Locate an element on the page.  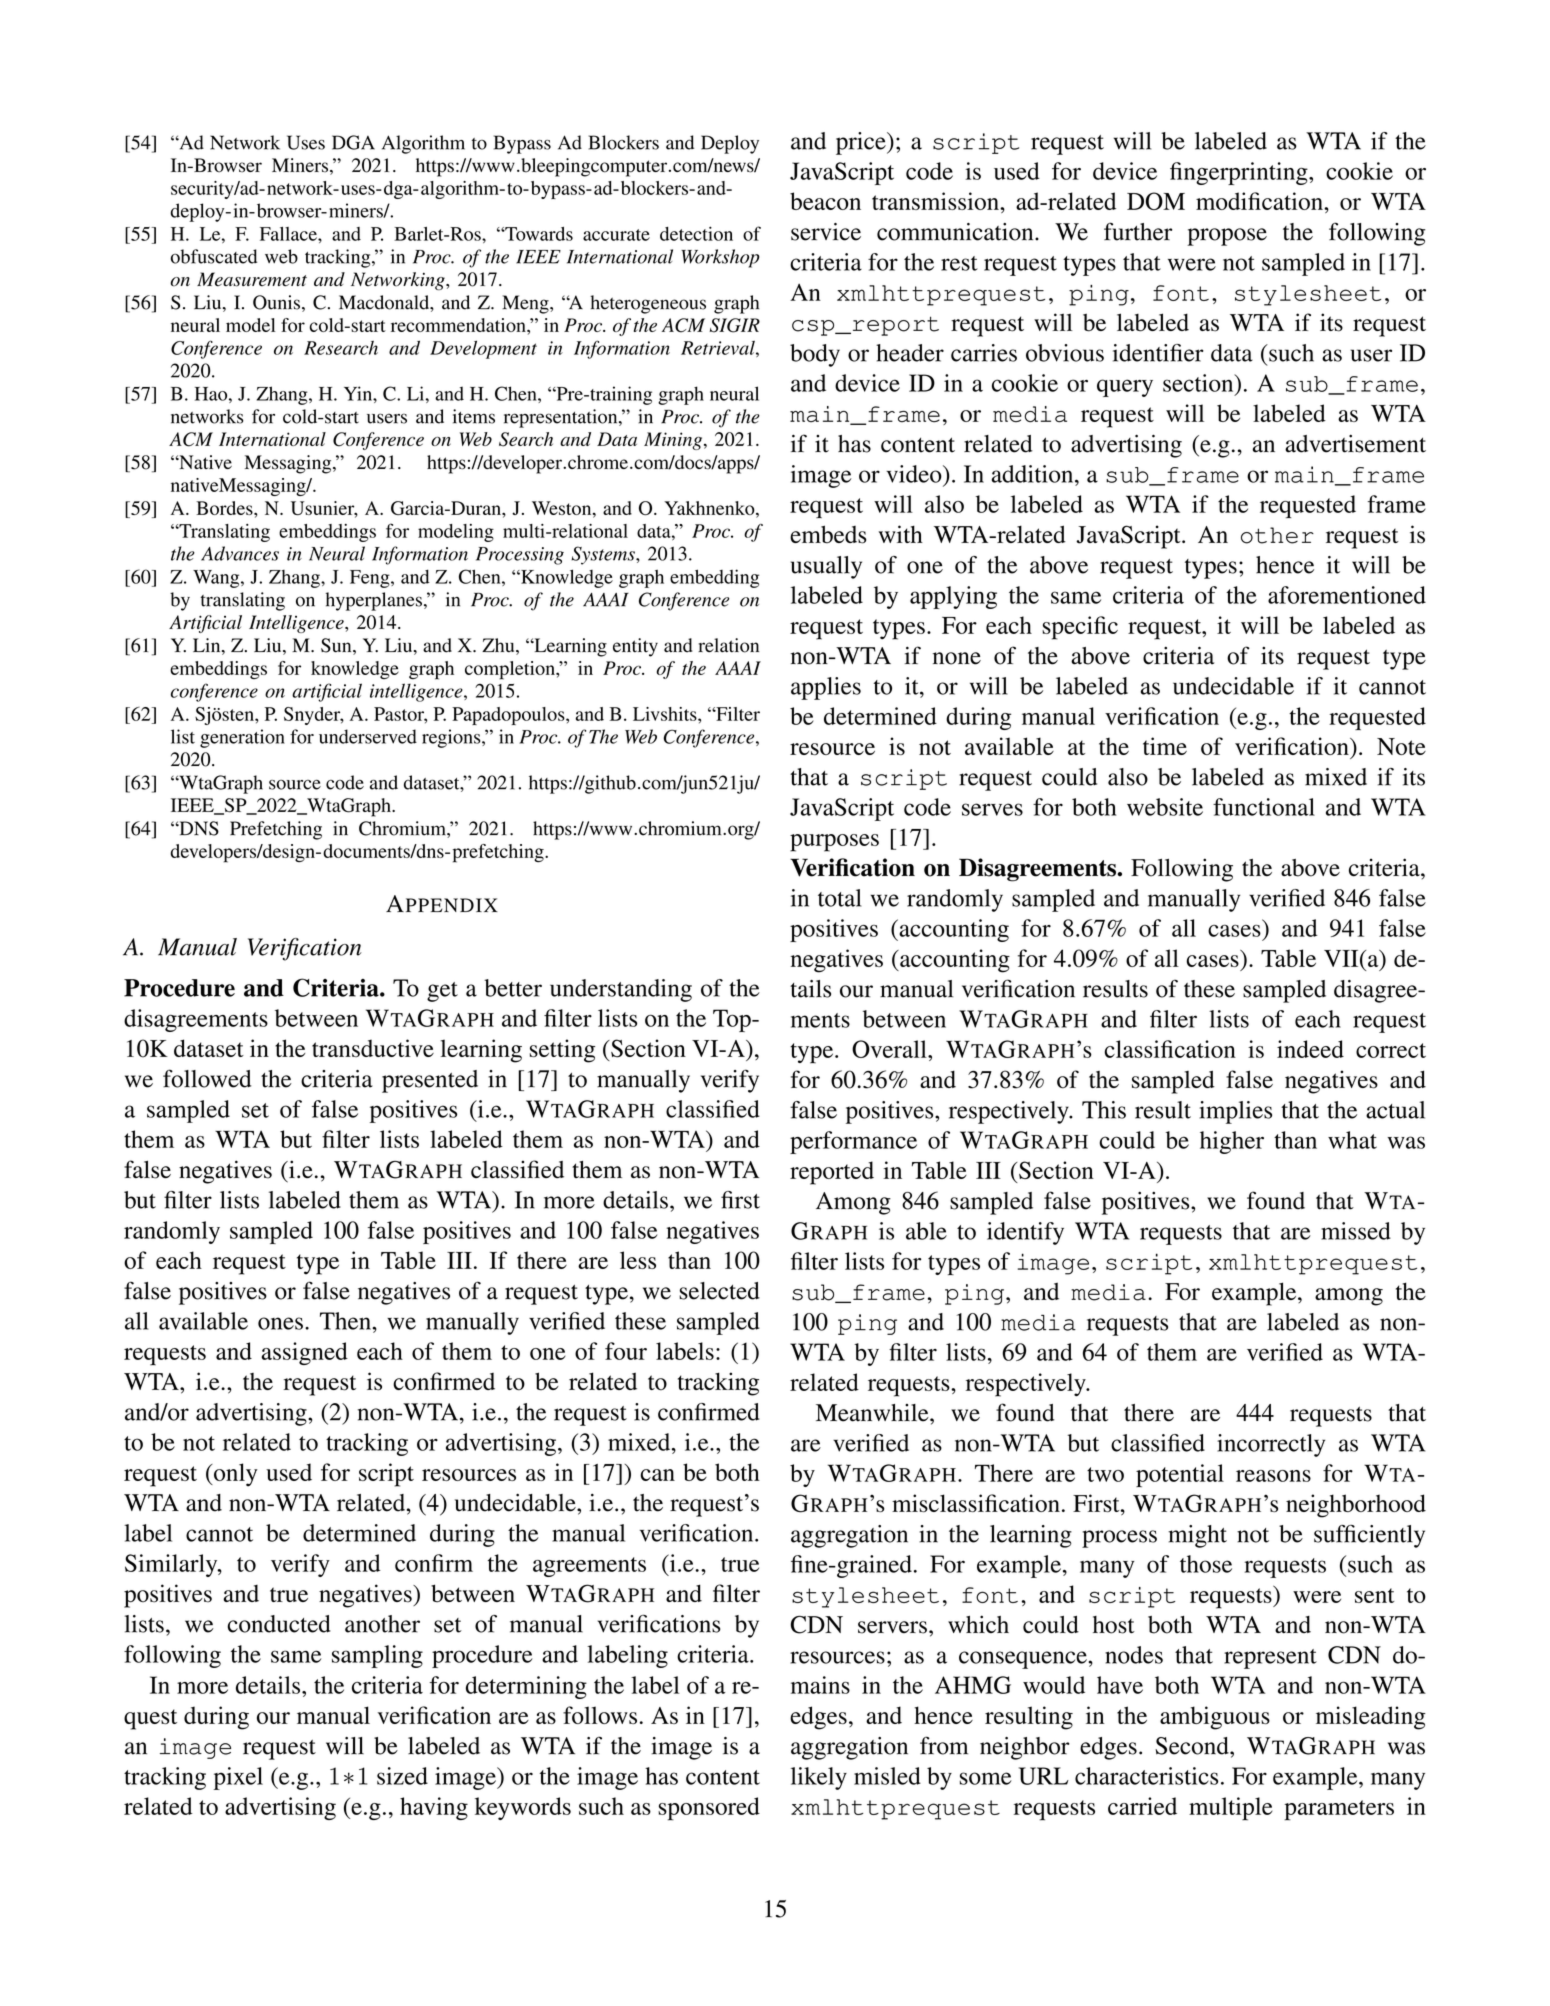
service is located at coordinates (826, 232).
